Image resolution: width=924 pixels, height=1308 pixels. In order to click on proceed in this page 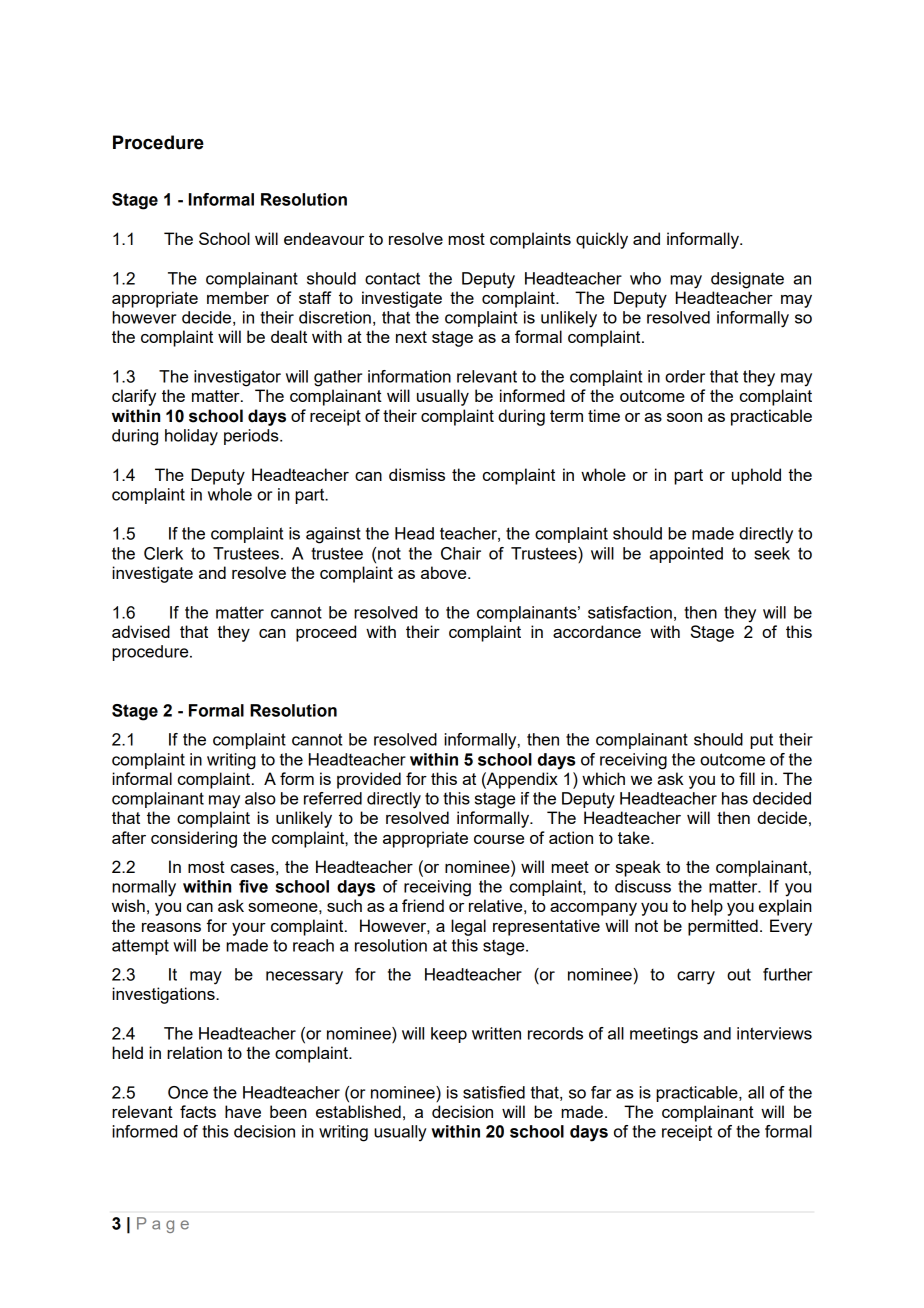, I will do `click(326, 633)`.
